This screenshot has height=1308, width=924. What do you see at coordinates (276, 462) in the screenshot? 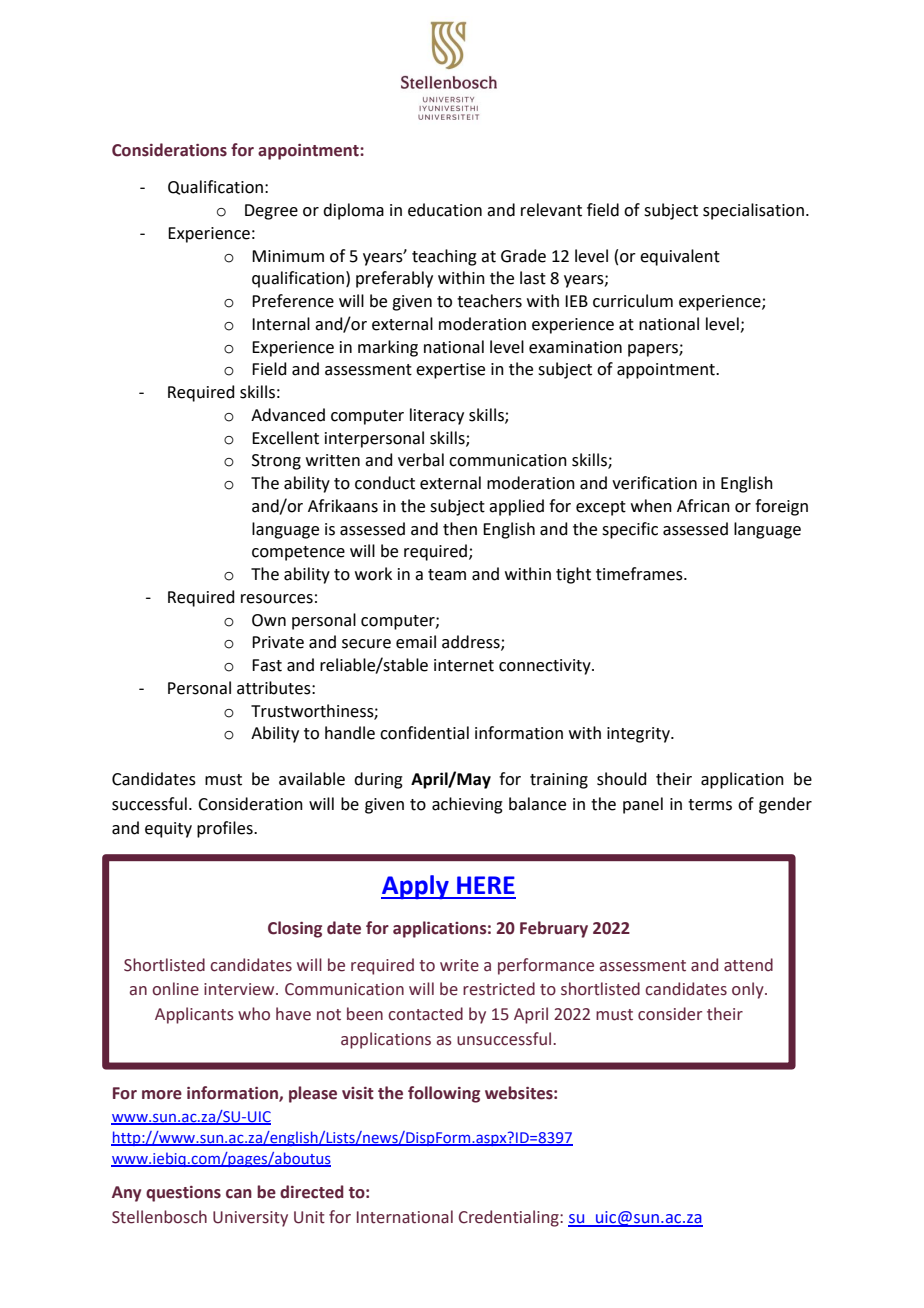
I see `Strong` at bounding box center [276, 462].
